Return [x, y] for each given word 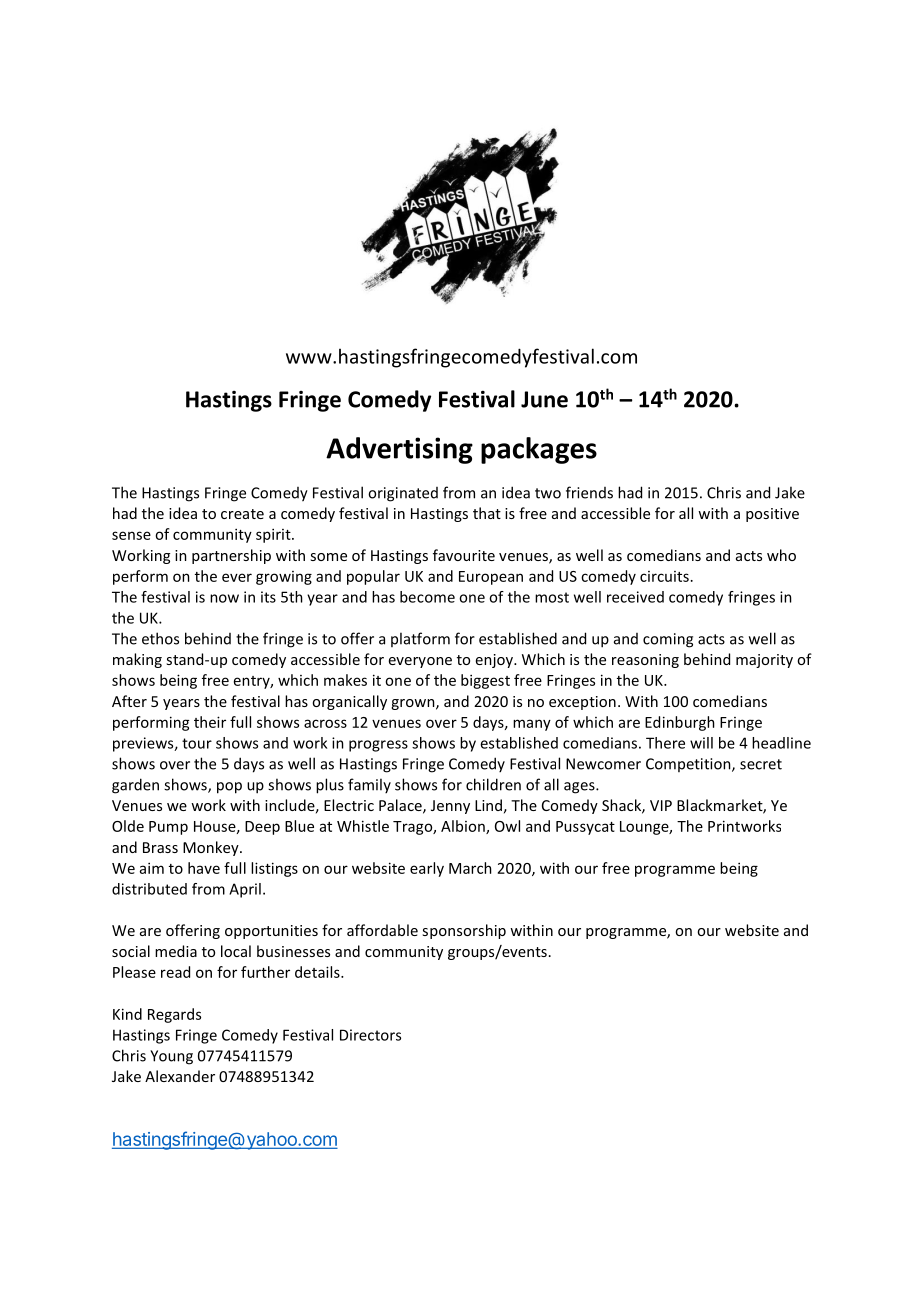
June [544, 399]
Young [171, 1057]
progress [378, 746]
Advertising [399, 450]
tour [197, 743]
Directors [370, 1035]
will [701, 743]
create [242, 514]
